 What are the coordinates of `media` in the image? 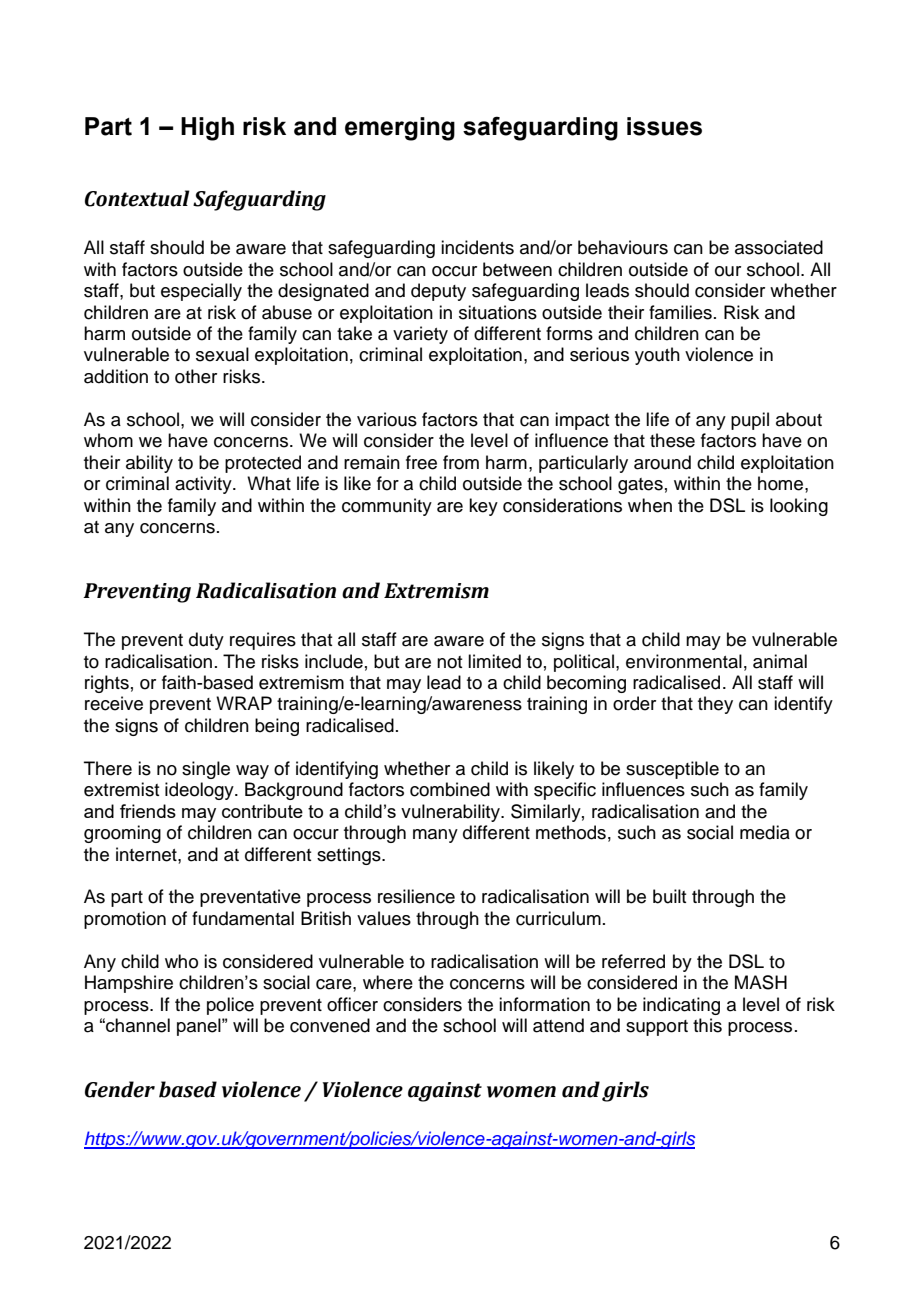 It's located at (765, 832).
